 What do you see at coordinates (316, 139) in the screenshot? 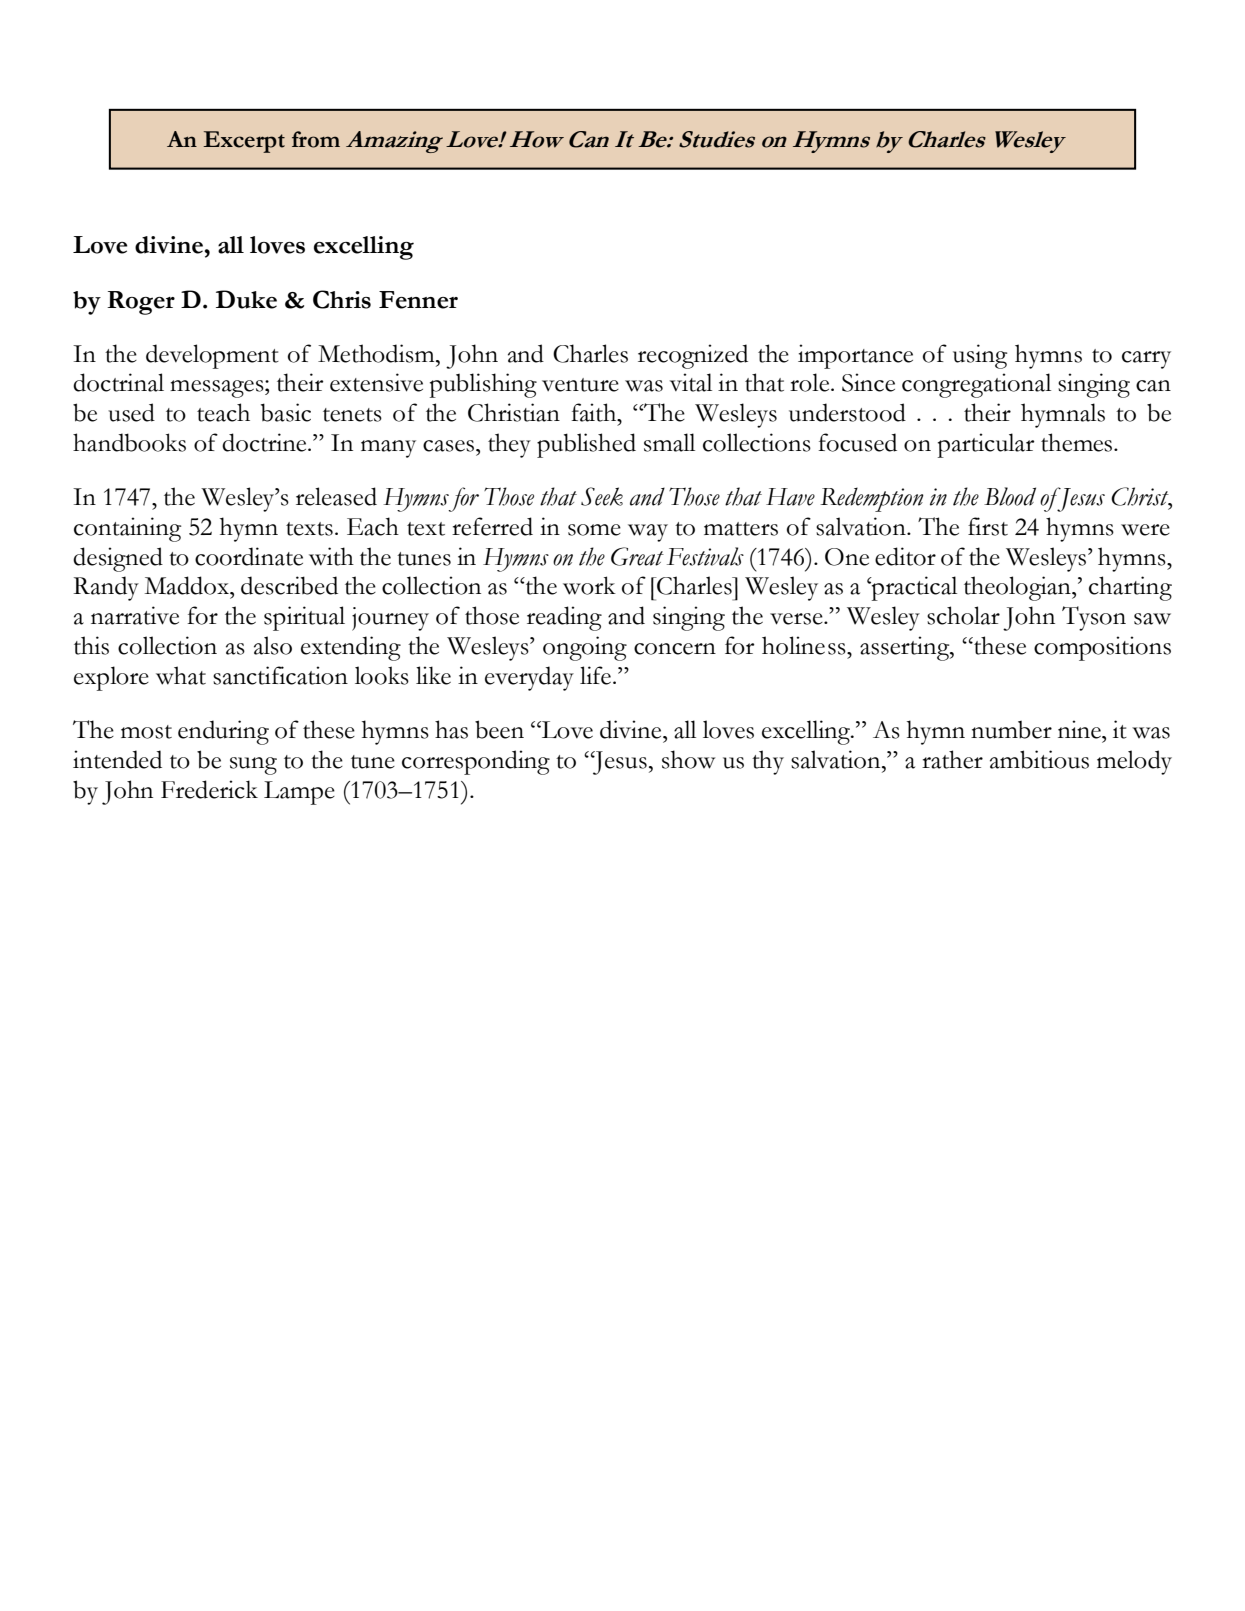
I see `from` at bounding box center [316, 139].
